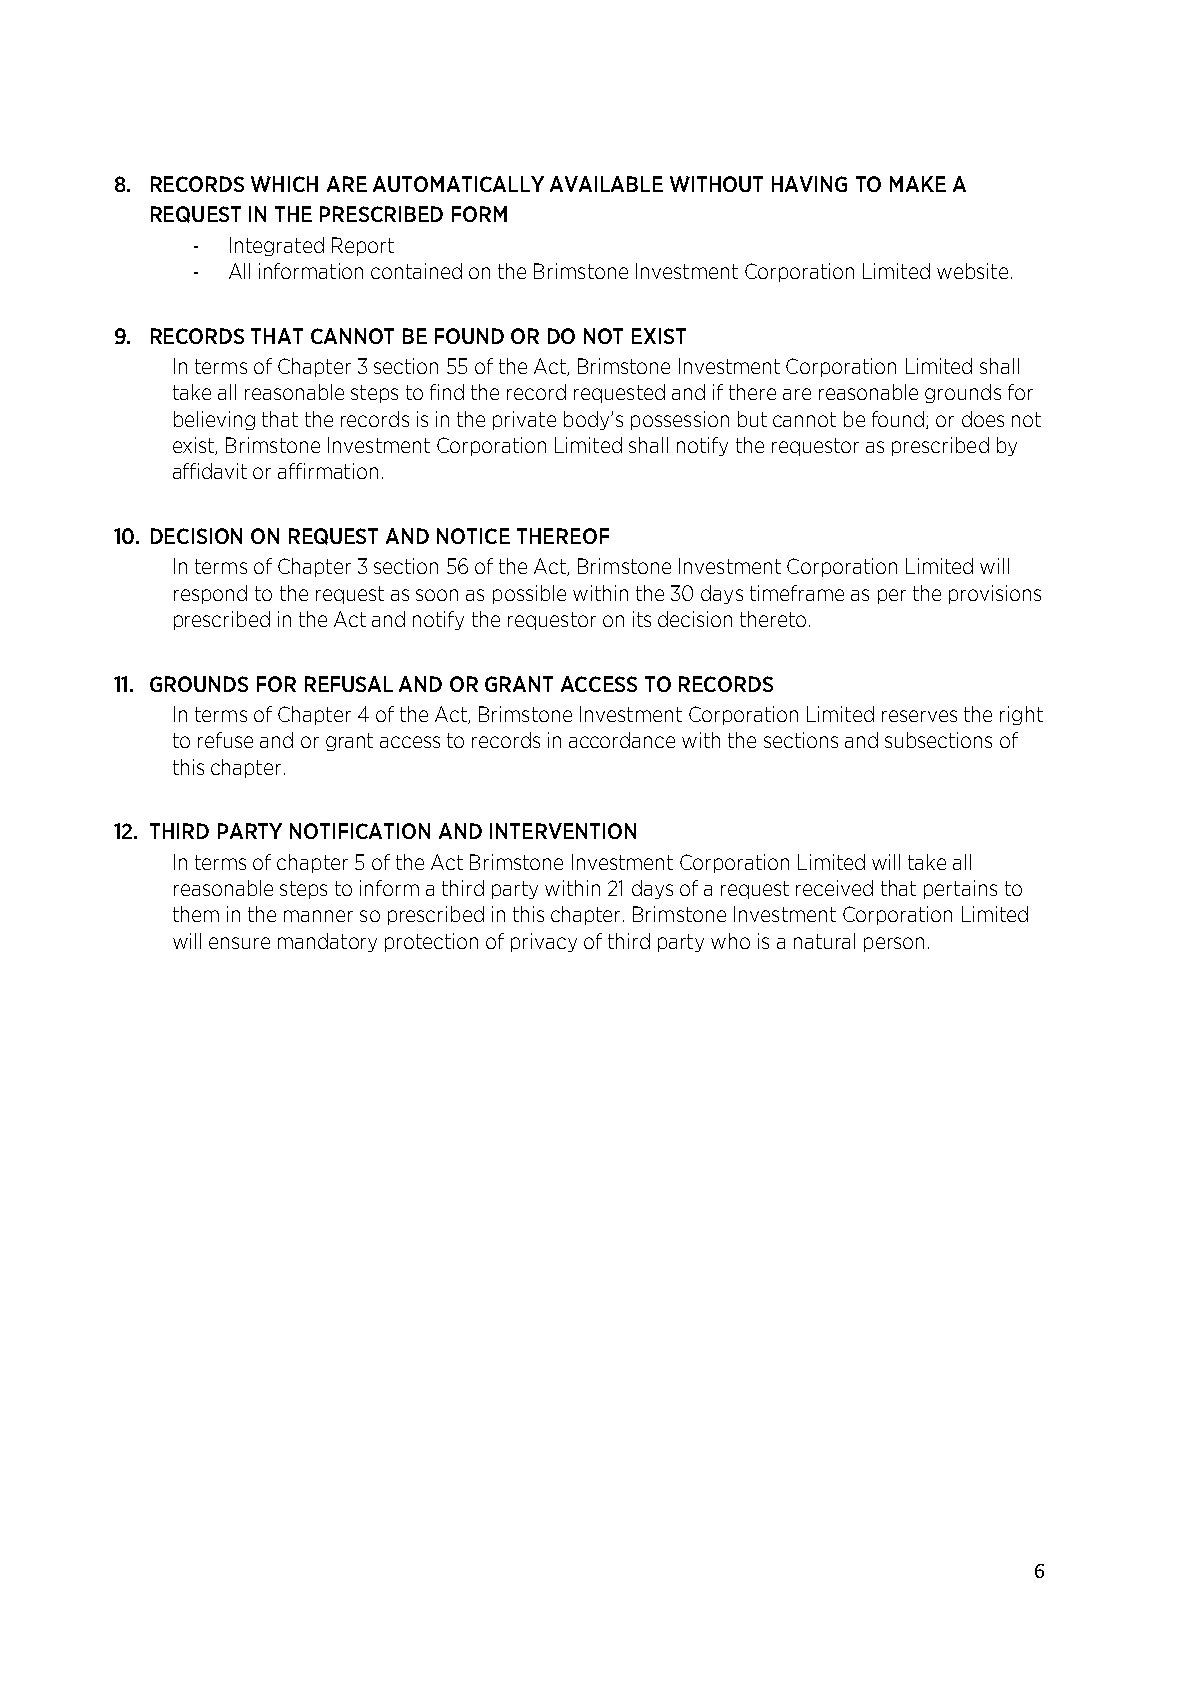 The width and height of the page is (1188, 1681). I want to click on accordance, so click(622, 740).
